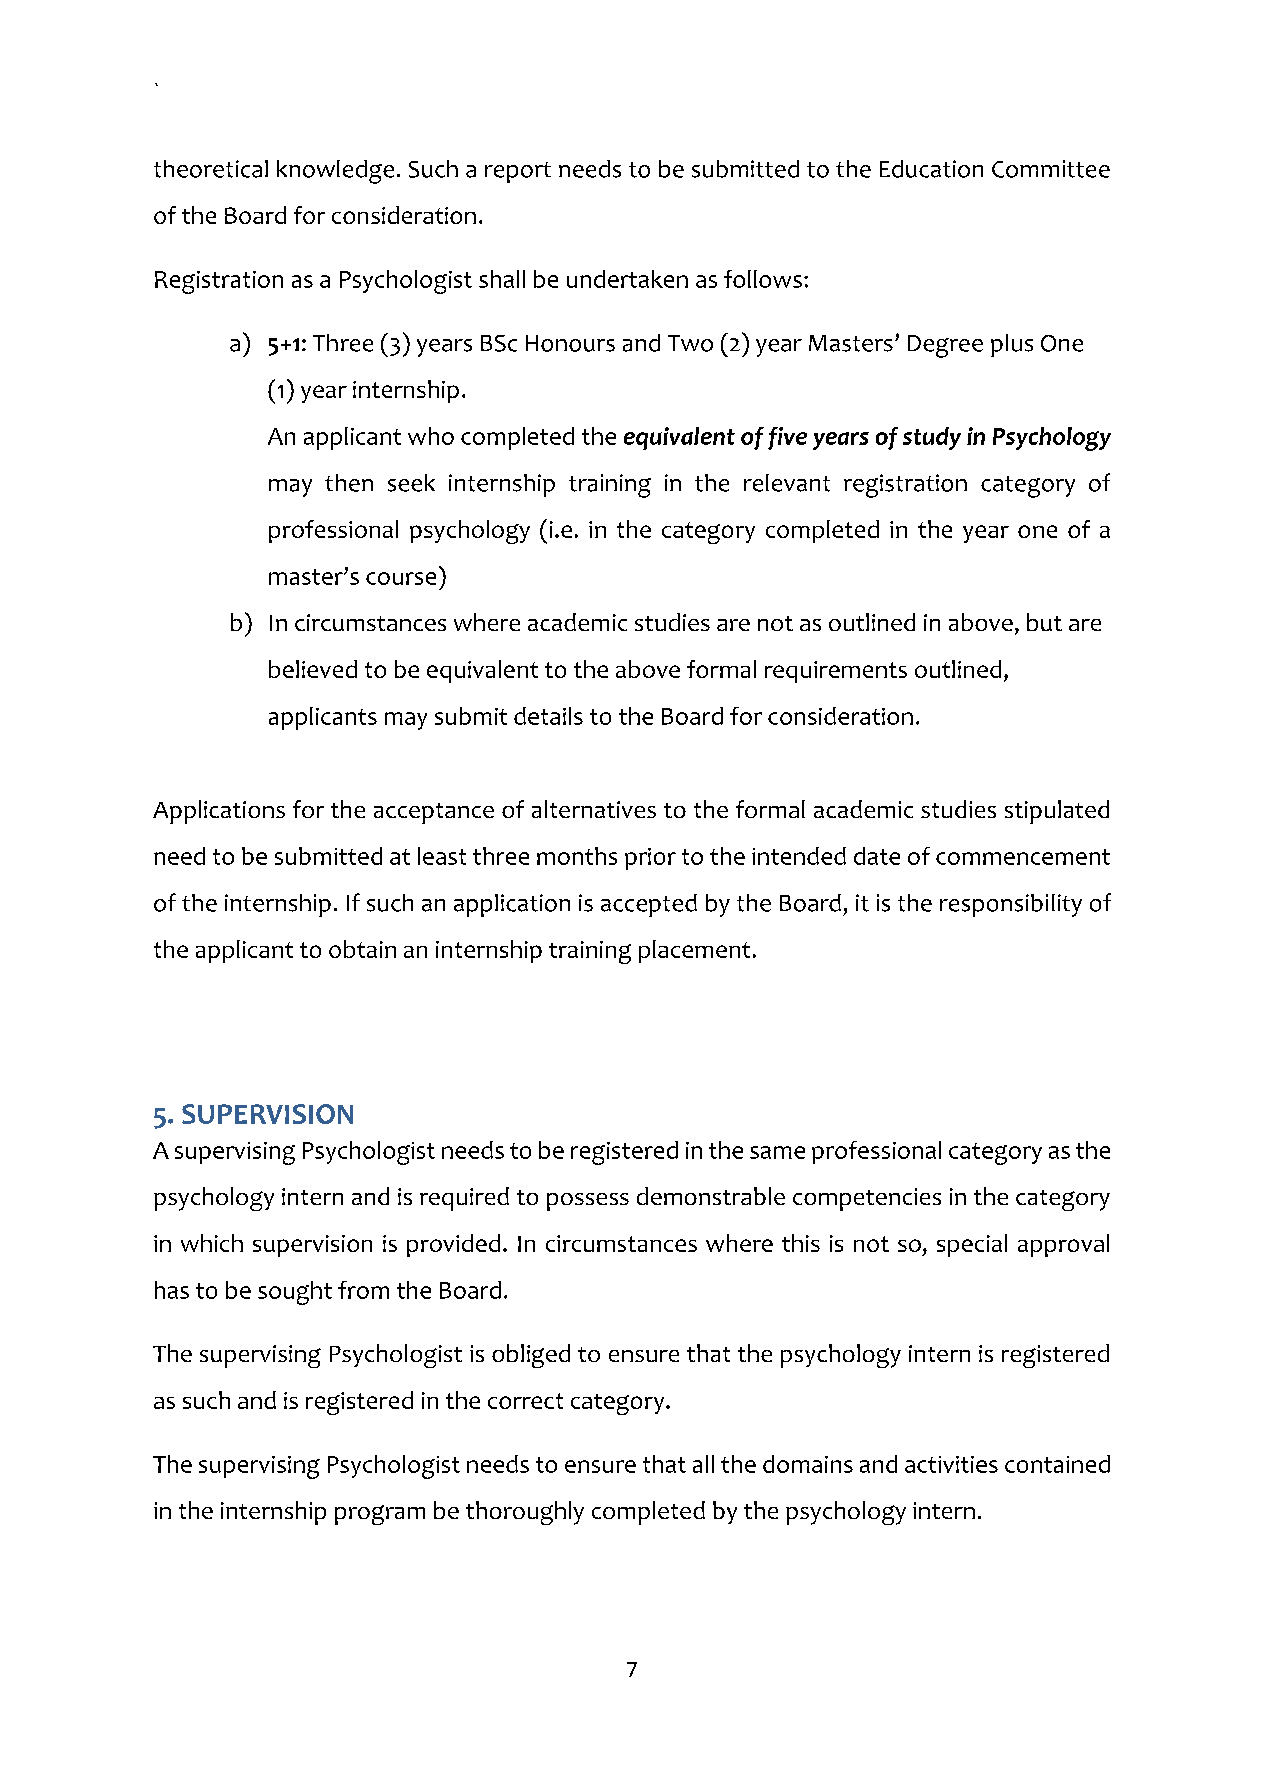 Image resolution: width=1264 pixels, height=1788 pixels. Describe the element at coordinates (972, 1245) in the screenshot. I see `special` at that location.
